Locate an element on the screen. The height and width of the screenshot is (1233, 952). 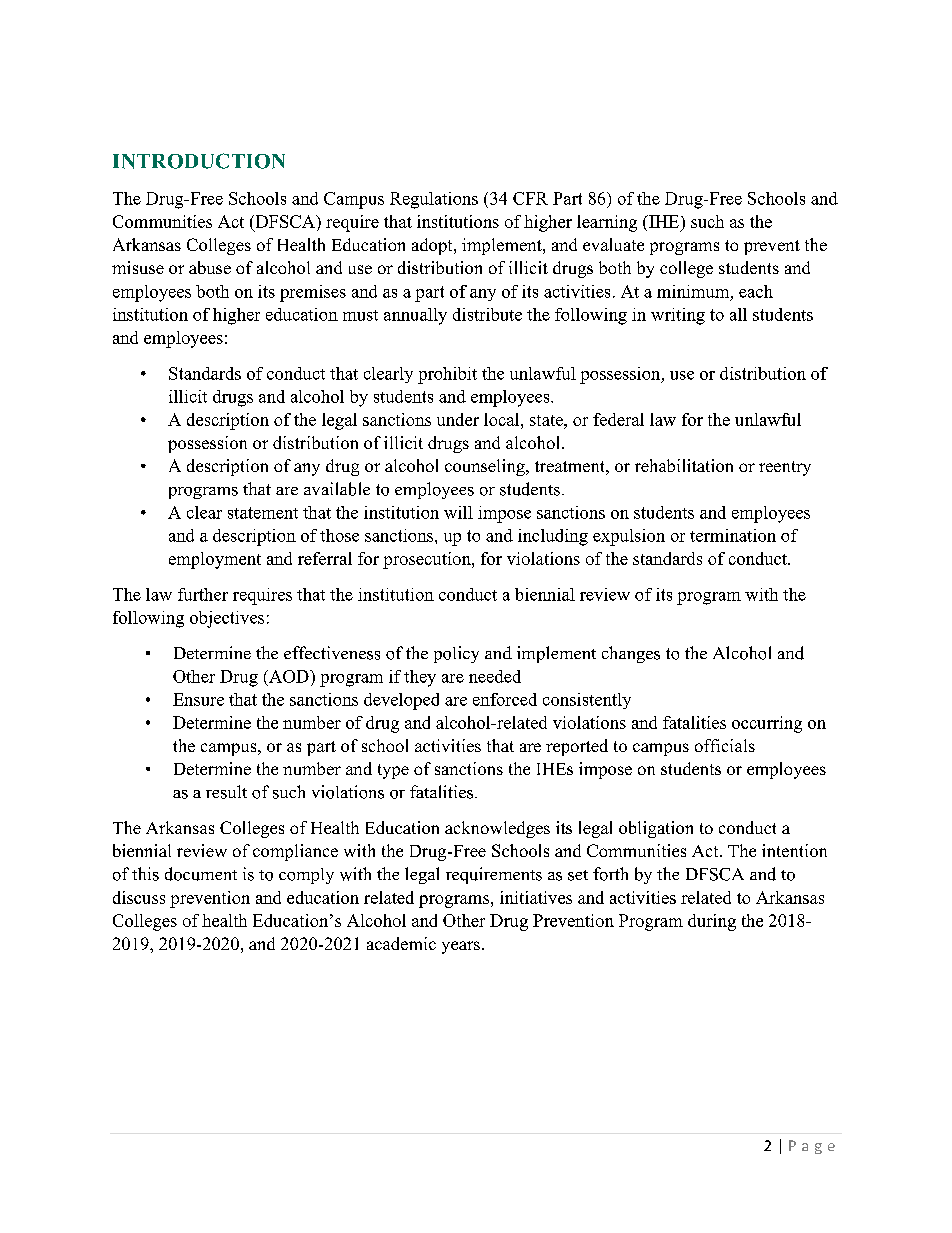
employment is located at coordinates (215, 560).
